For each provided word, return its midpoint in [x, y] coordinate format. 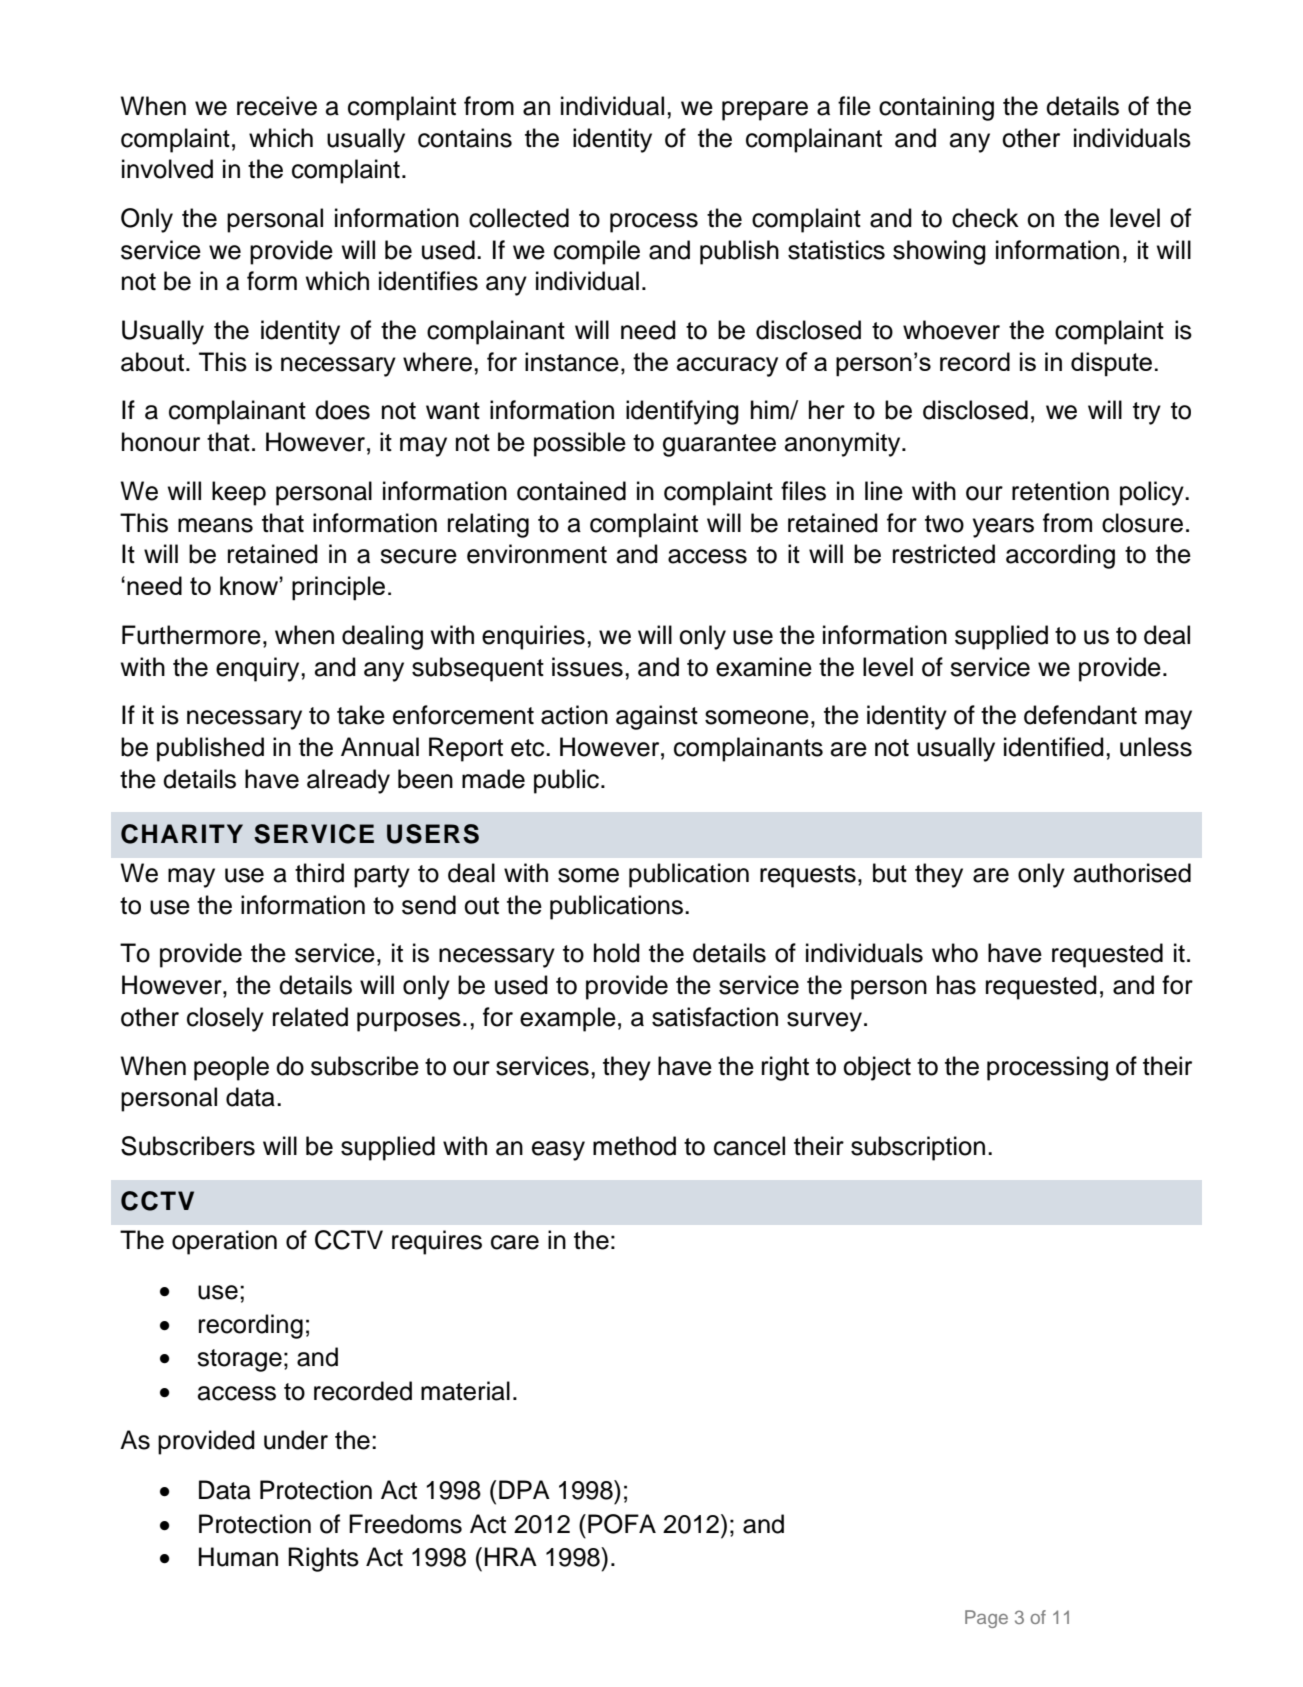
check [985, 218]
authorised [1132, 873]
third [319, 873]
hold [617, 953]
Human [238, 1557]
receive [277, 106]
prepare [765, 111]
